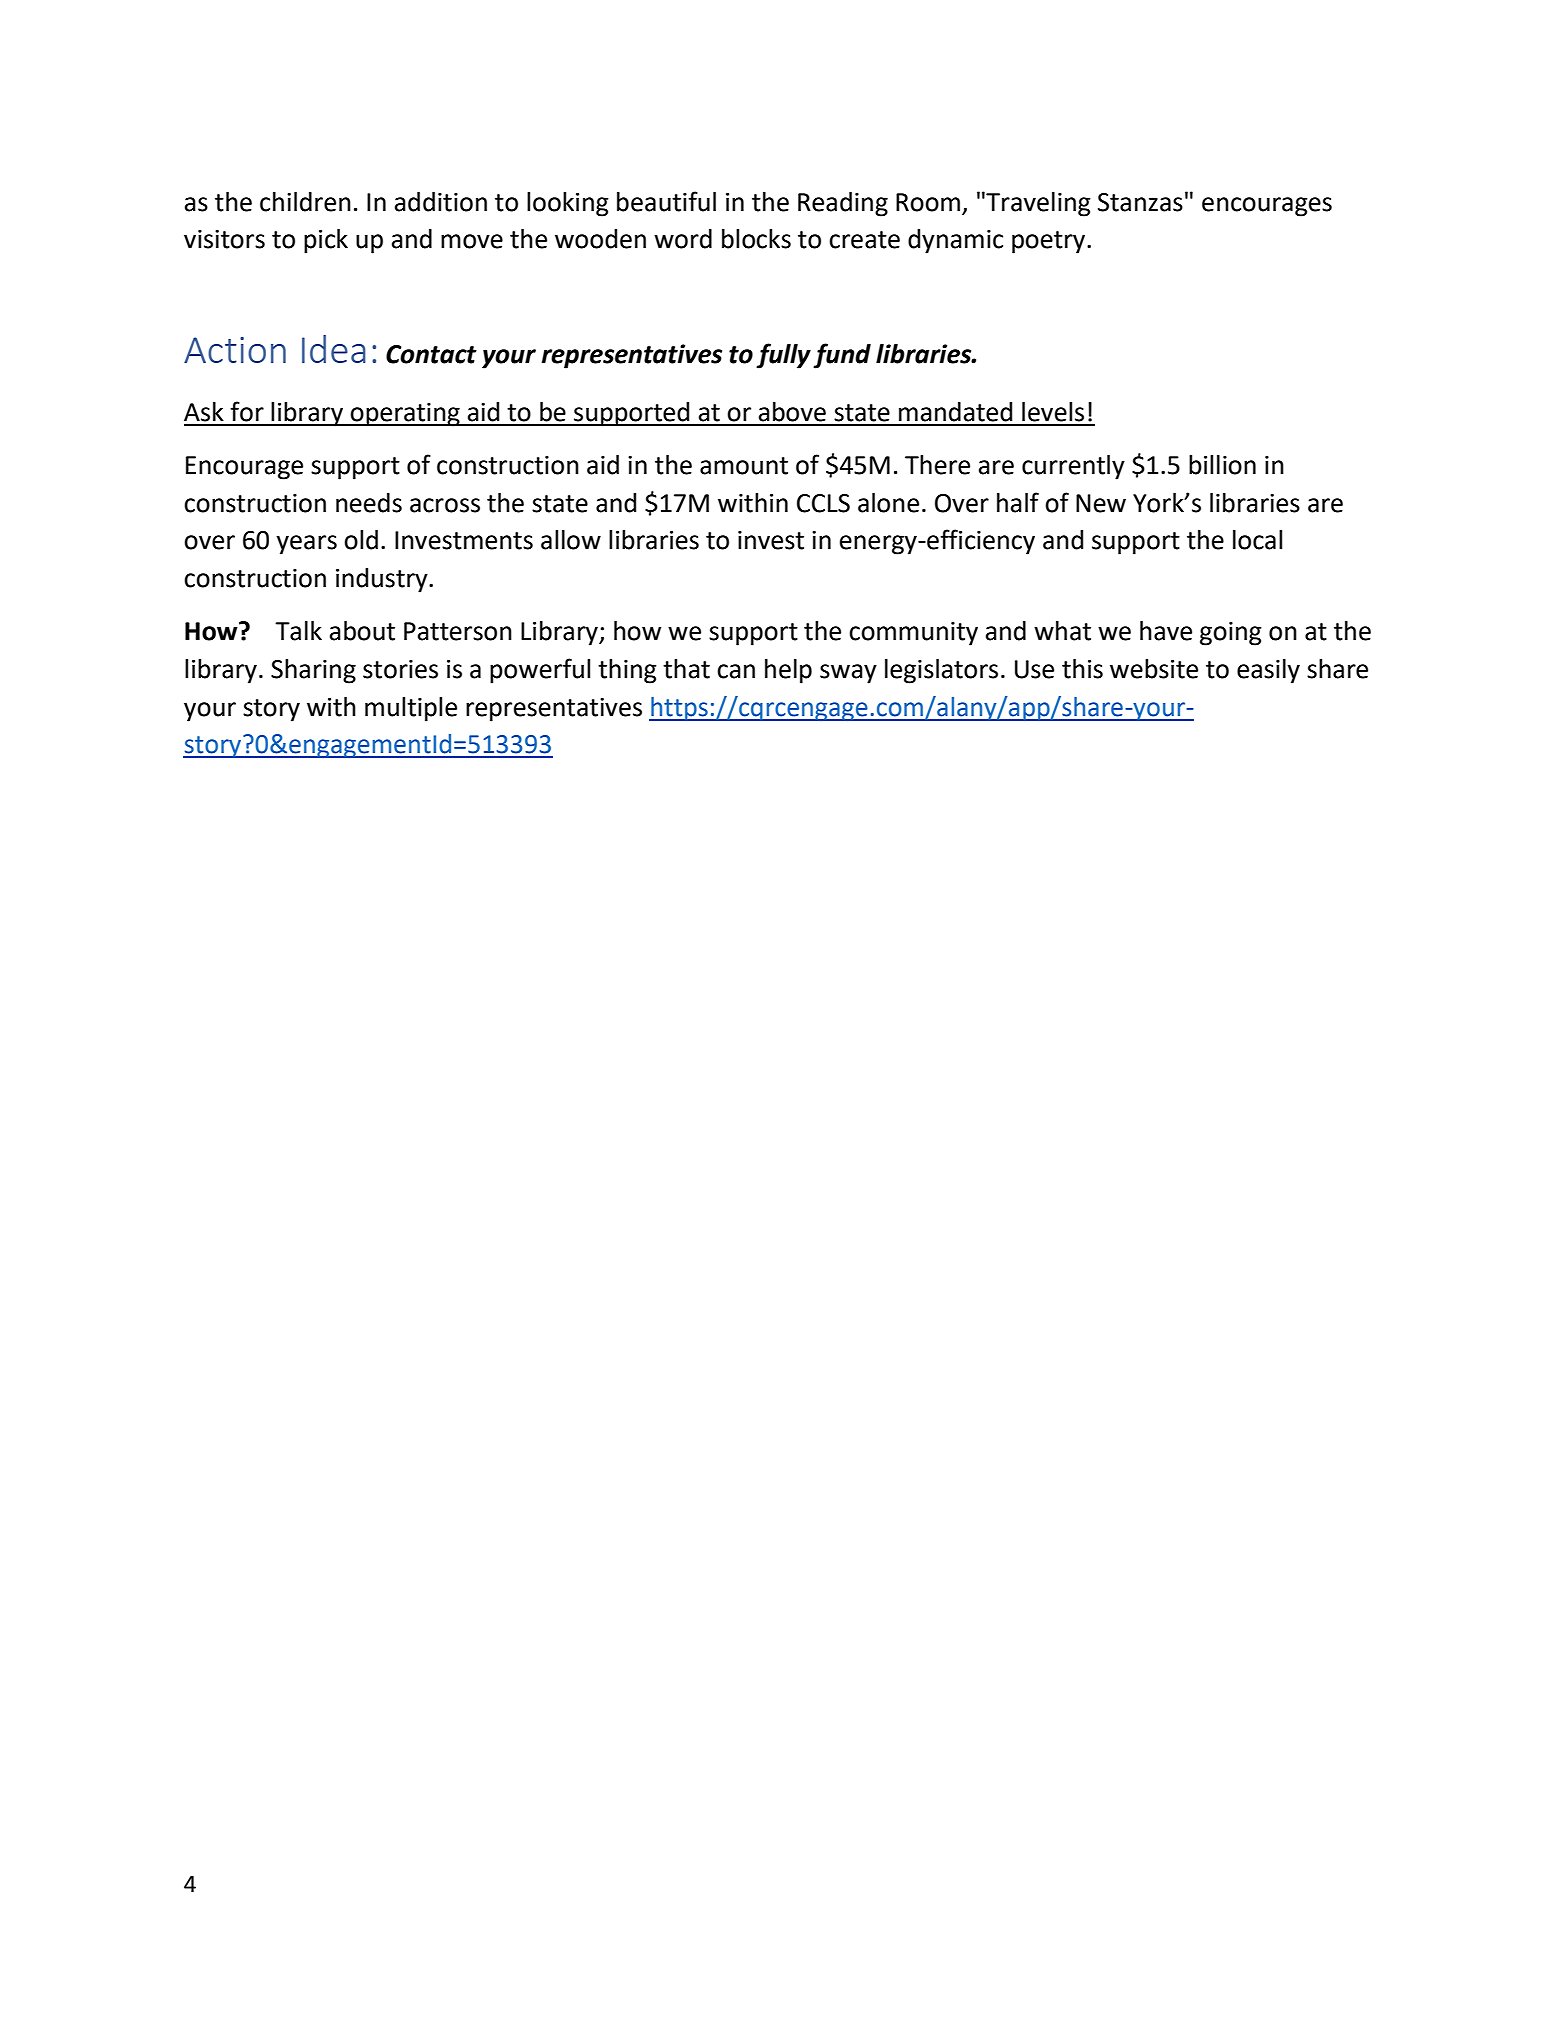  Describe the element at coordinates (1073, 467) in the image. I see `currently` at that location.
